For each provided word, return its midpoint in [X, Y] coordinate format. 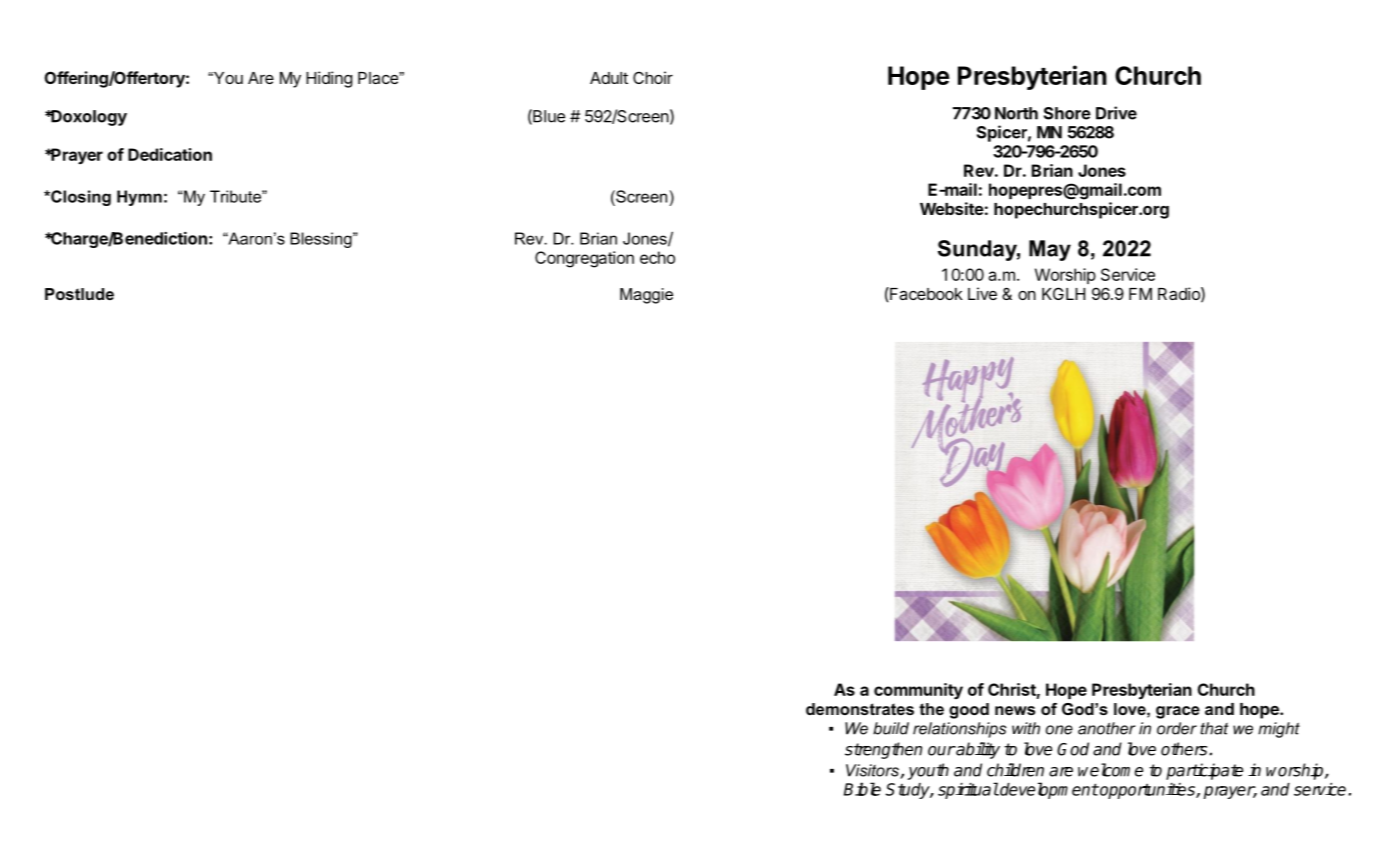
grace [1178, 712]
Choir [653, 77]
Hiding [329, 79]
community [918, 691]
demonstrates [860, 709]
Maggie [646, 296]
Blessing [322, 240]
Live [982, 293]
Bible [862, 789]
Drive [1116, 113]
